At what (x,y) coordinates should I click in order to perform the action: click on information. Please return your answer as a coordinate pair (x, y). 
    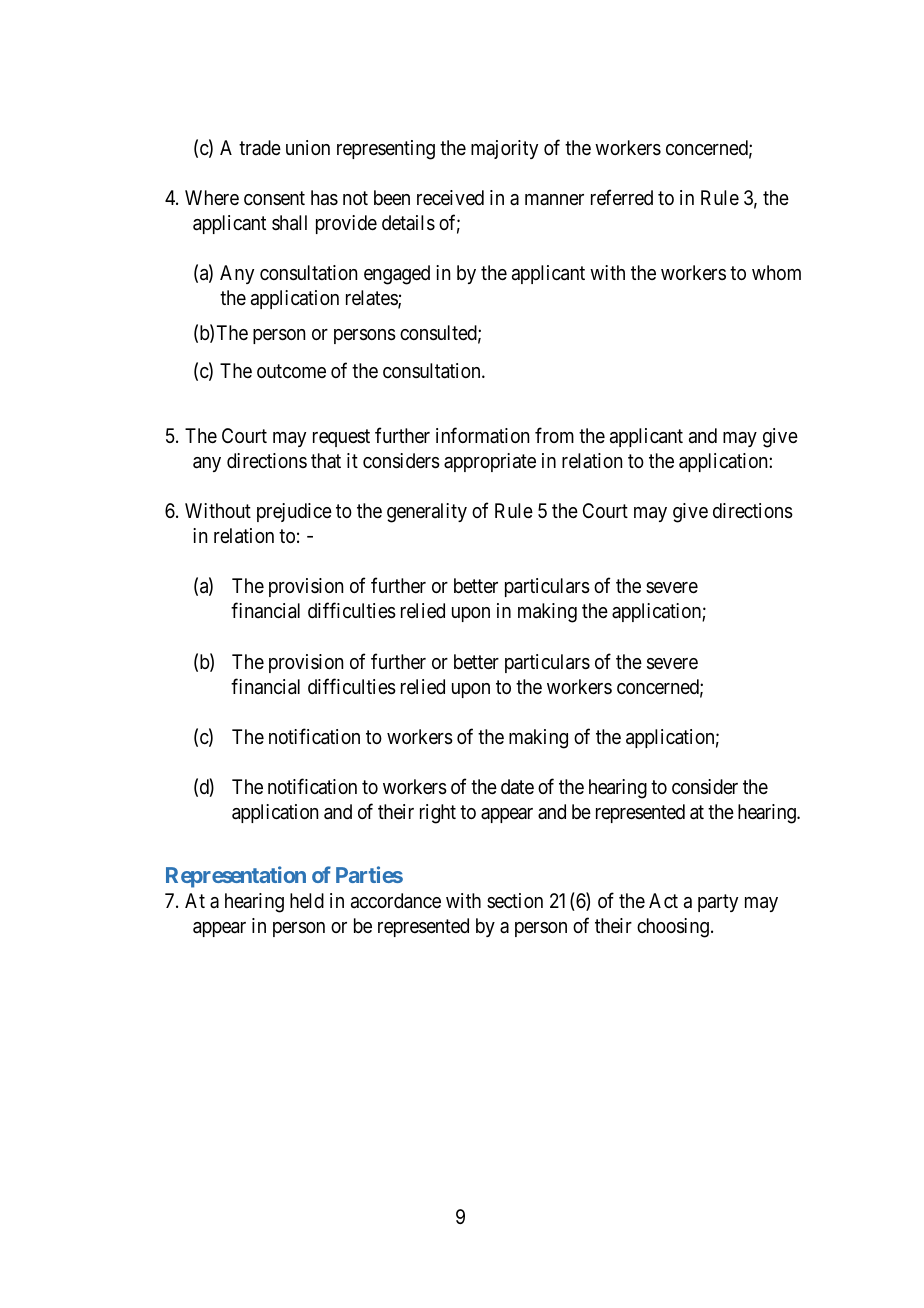
    Looking at the image, I should click on (482, 435).
